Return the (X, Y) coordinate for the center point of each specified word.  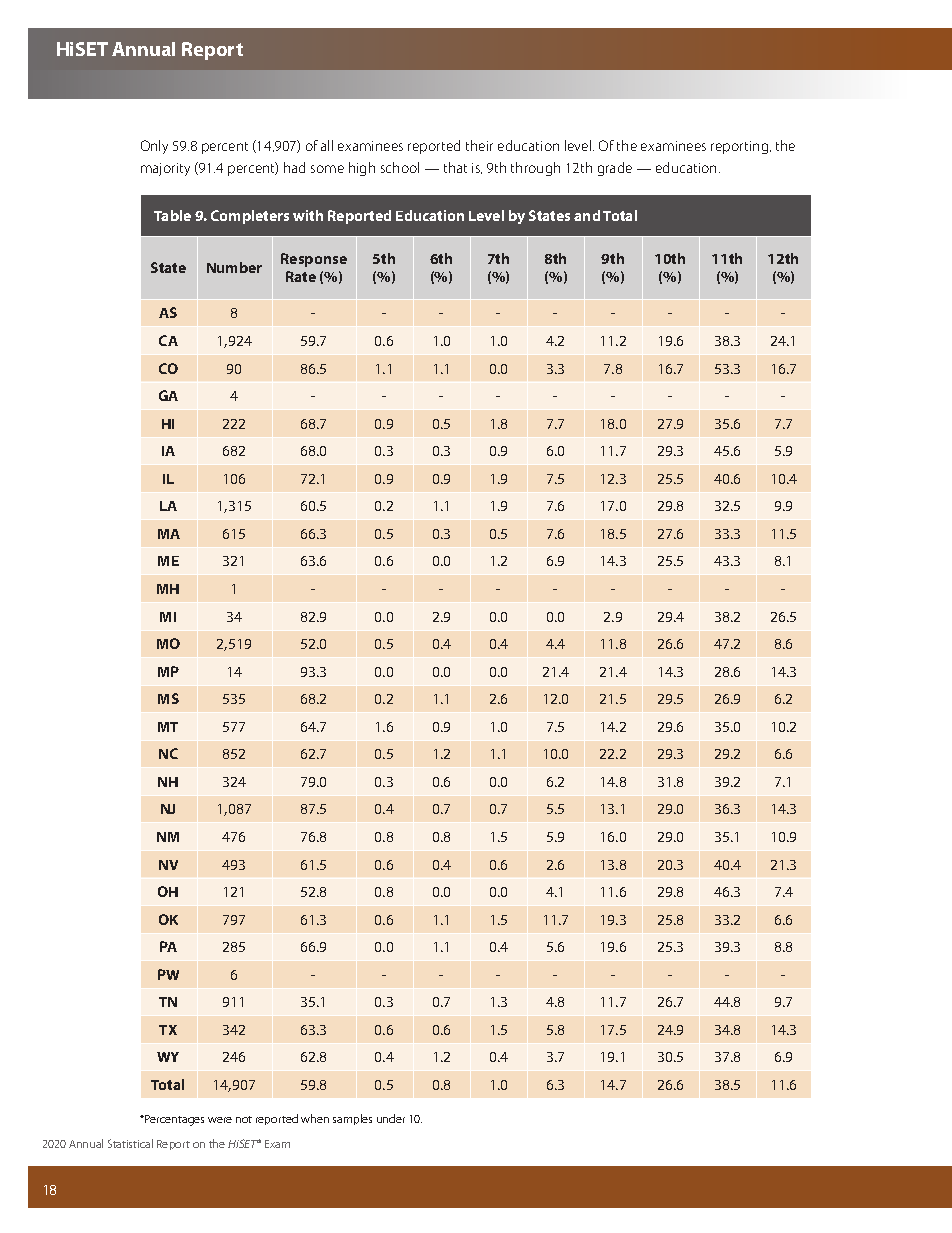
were (220, 1120)
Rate (301, 276)
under (391, 1118)
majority (165, 169)
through (535, 169)
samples (352, 1119)
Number (234, 267)
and (587, 215)
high (362, 169)
